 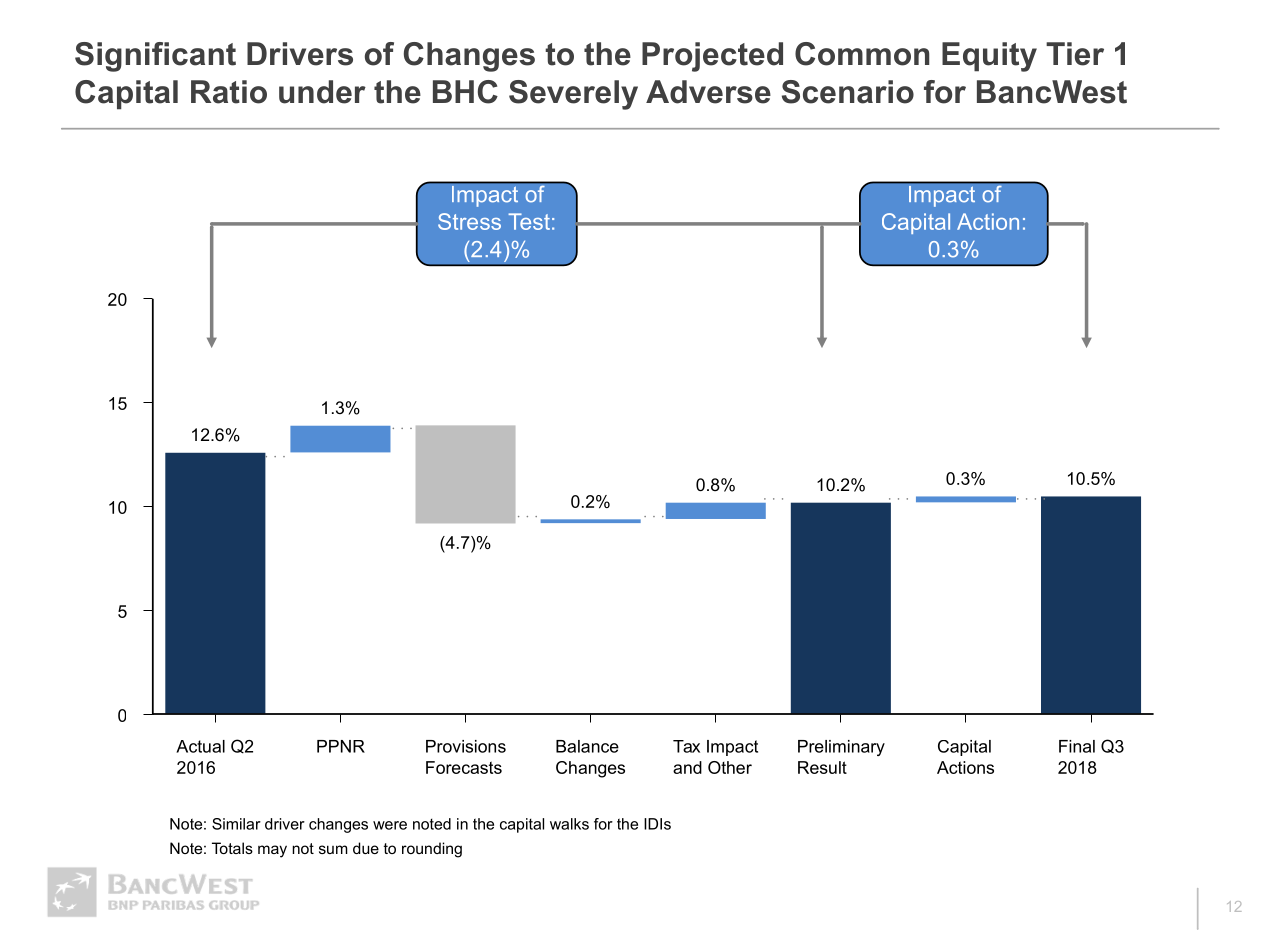 I want to click on Preliminary, so click(x=841, y=748).
